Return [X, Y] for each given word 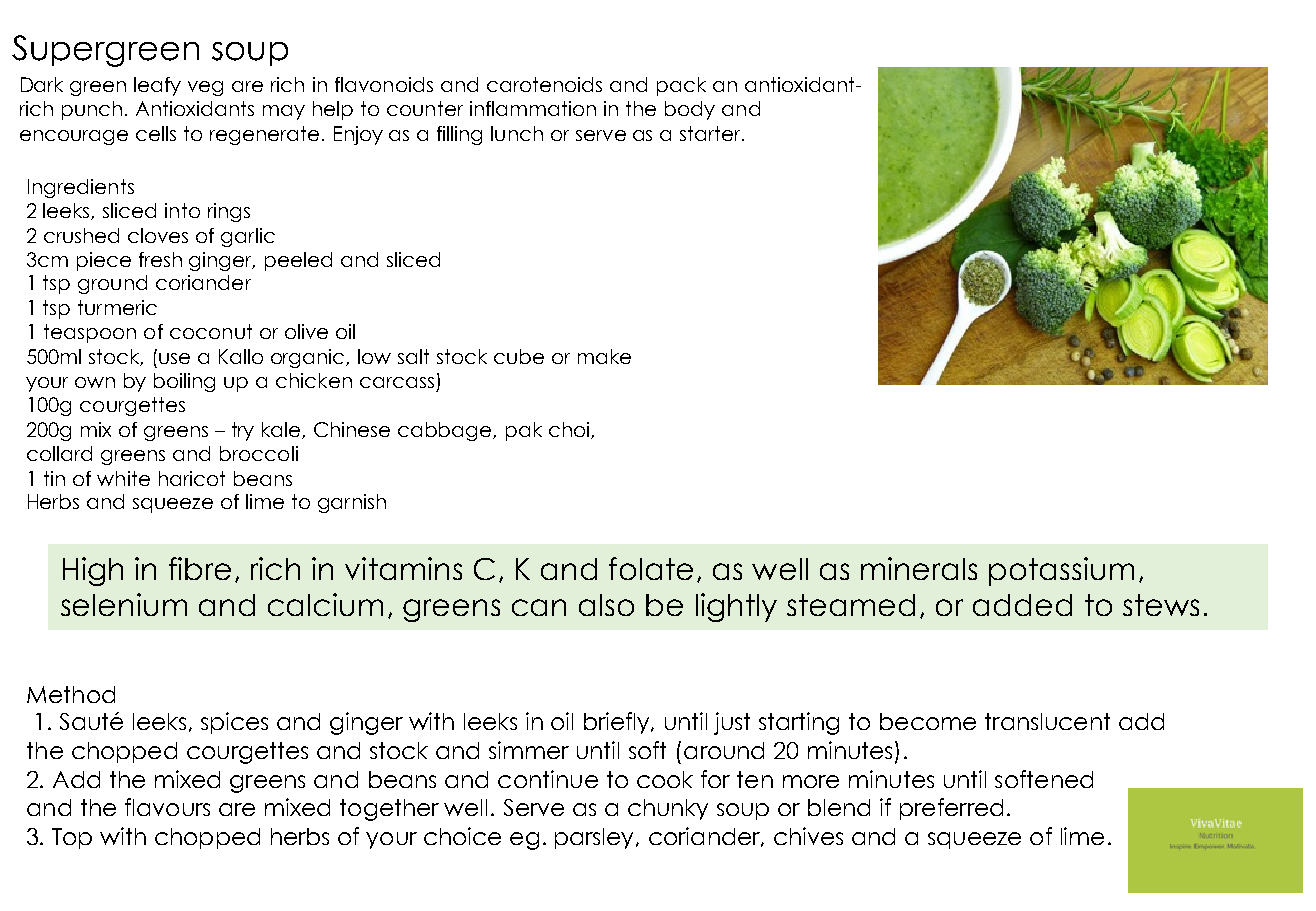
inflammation [533, 108]
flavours [167, 807]
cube [519, 356]
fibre [200, 568]
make [604, 356]
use [174, 358]
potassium [1061, 571]
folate [651, 568]
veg [205, 88]
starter [711, 133]
